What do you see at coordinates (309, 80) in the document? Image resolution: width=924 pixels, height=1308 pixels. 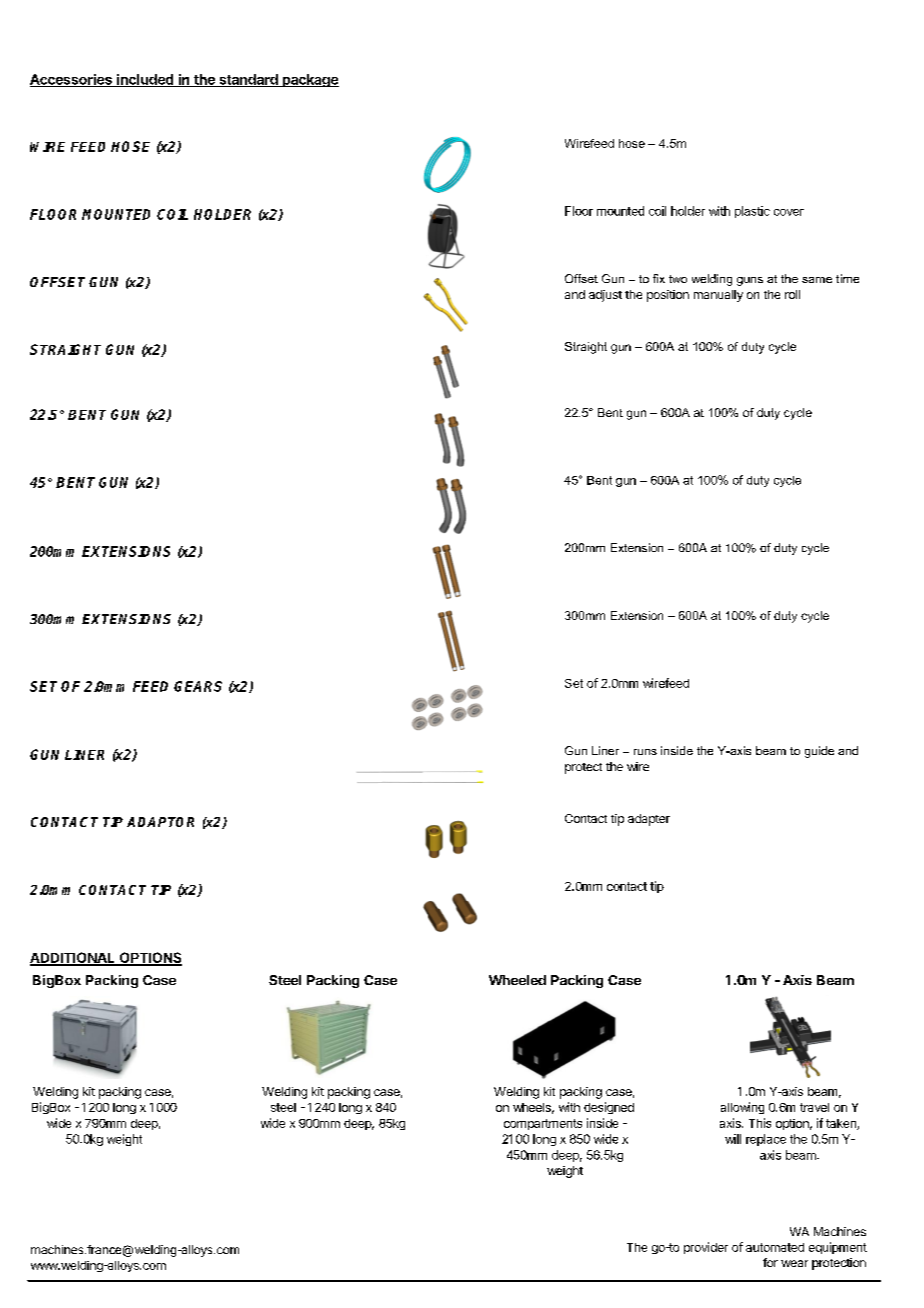 I see `package` at bounding box center [309, 80].
